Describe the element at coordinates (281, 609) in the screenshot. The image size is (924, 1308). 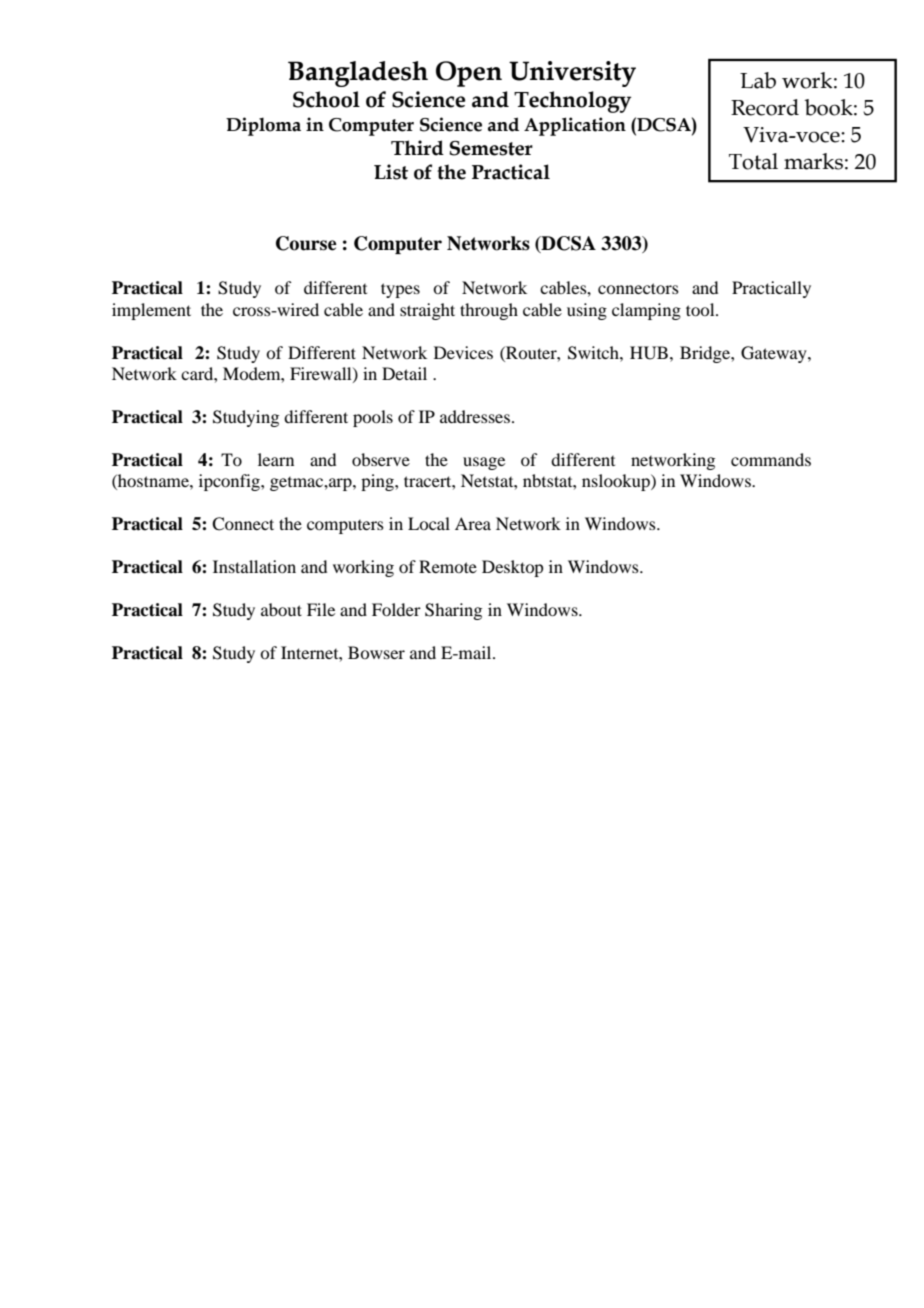
I see `about` at that location.
